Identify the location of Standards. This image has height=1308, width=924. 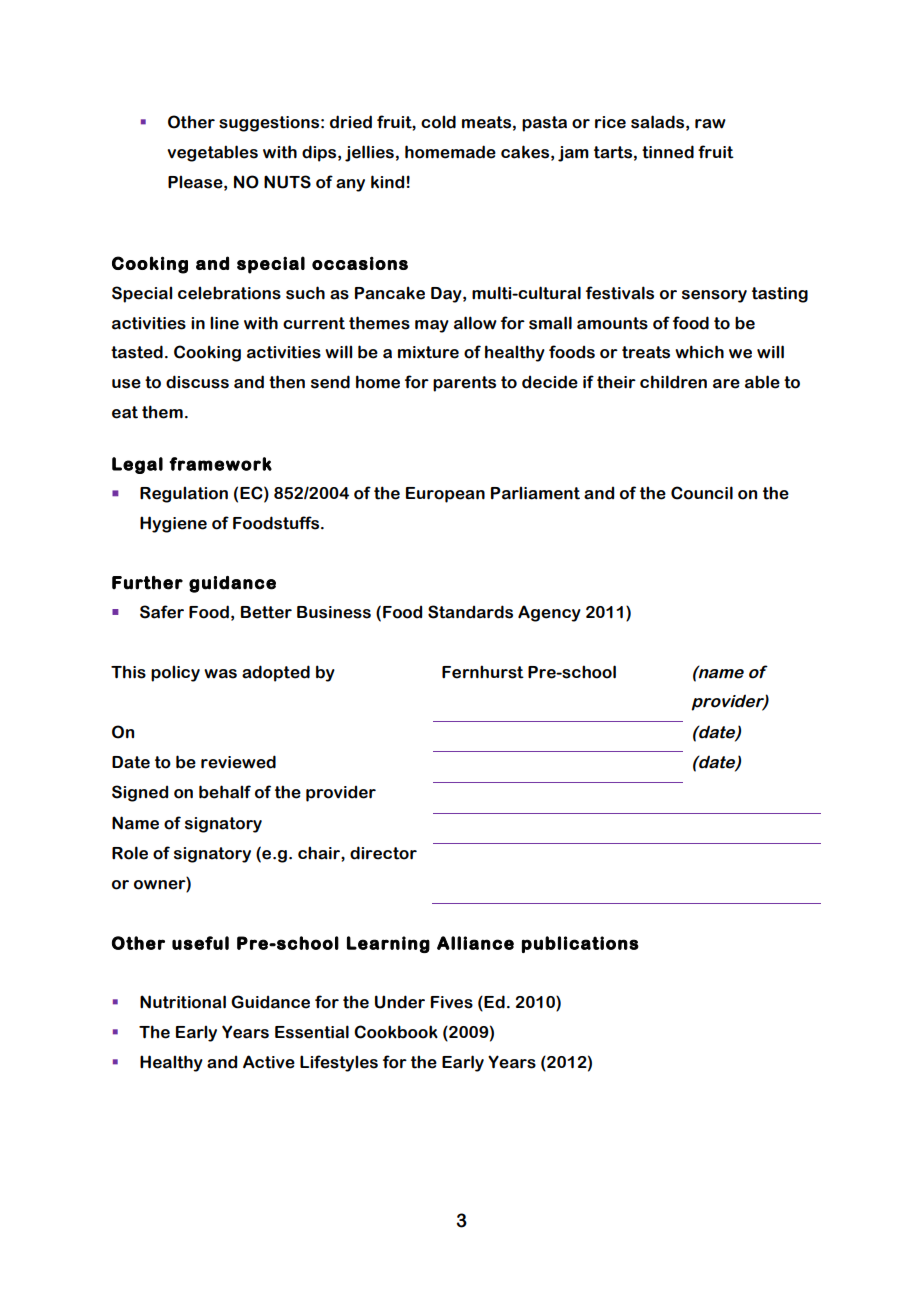
(470, 612).
